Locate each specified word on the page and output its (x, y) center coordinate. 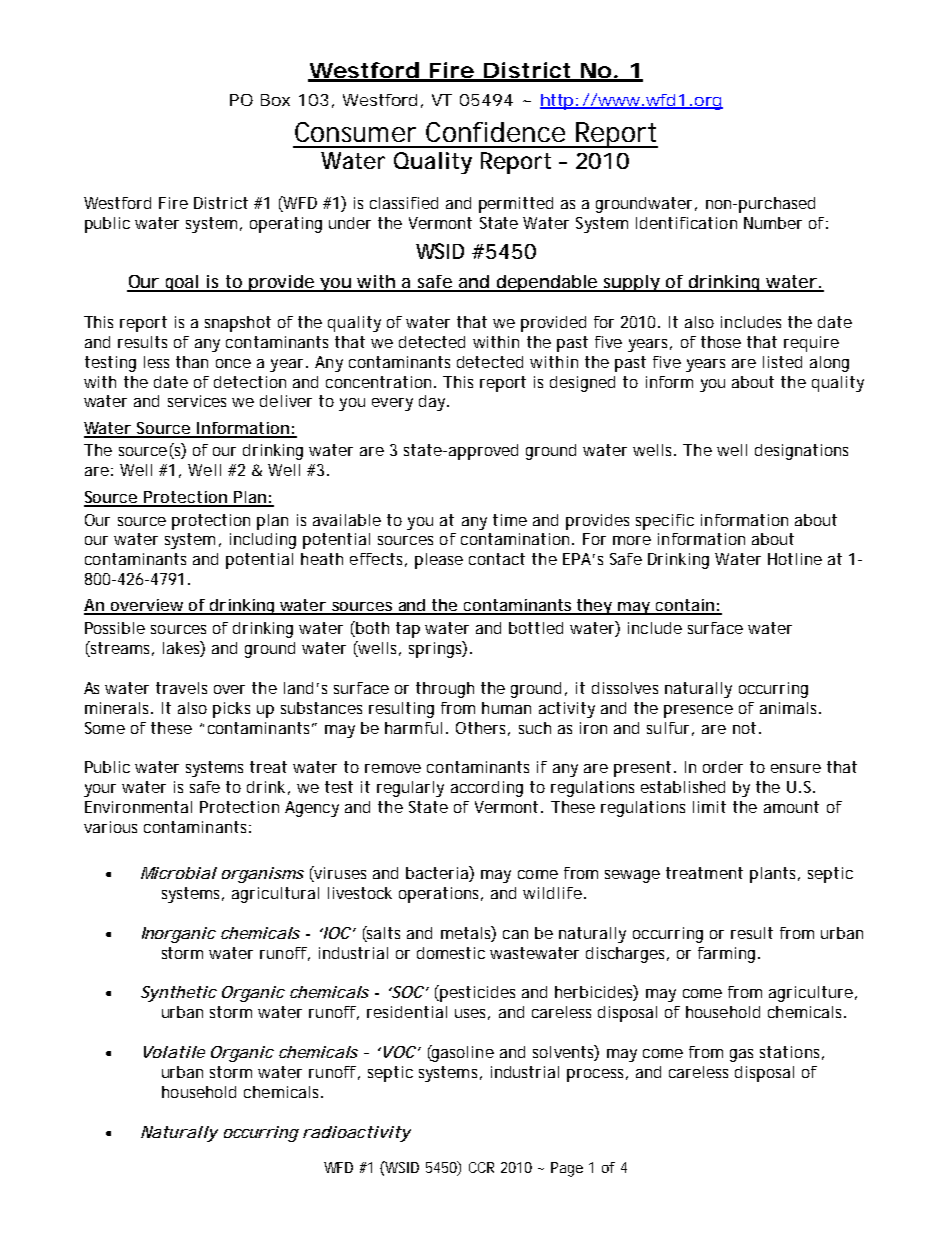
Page (567, 1169)
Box (275, 100)
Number (773, 223)
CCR (481, 1167)
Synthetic (179, 994)
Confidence (495, 132)
